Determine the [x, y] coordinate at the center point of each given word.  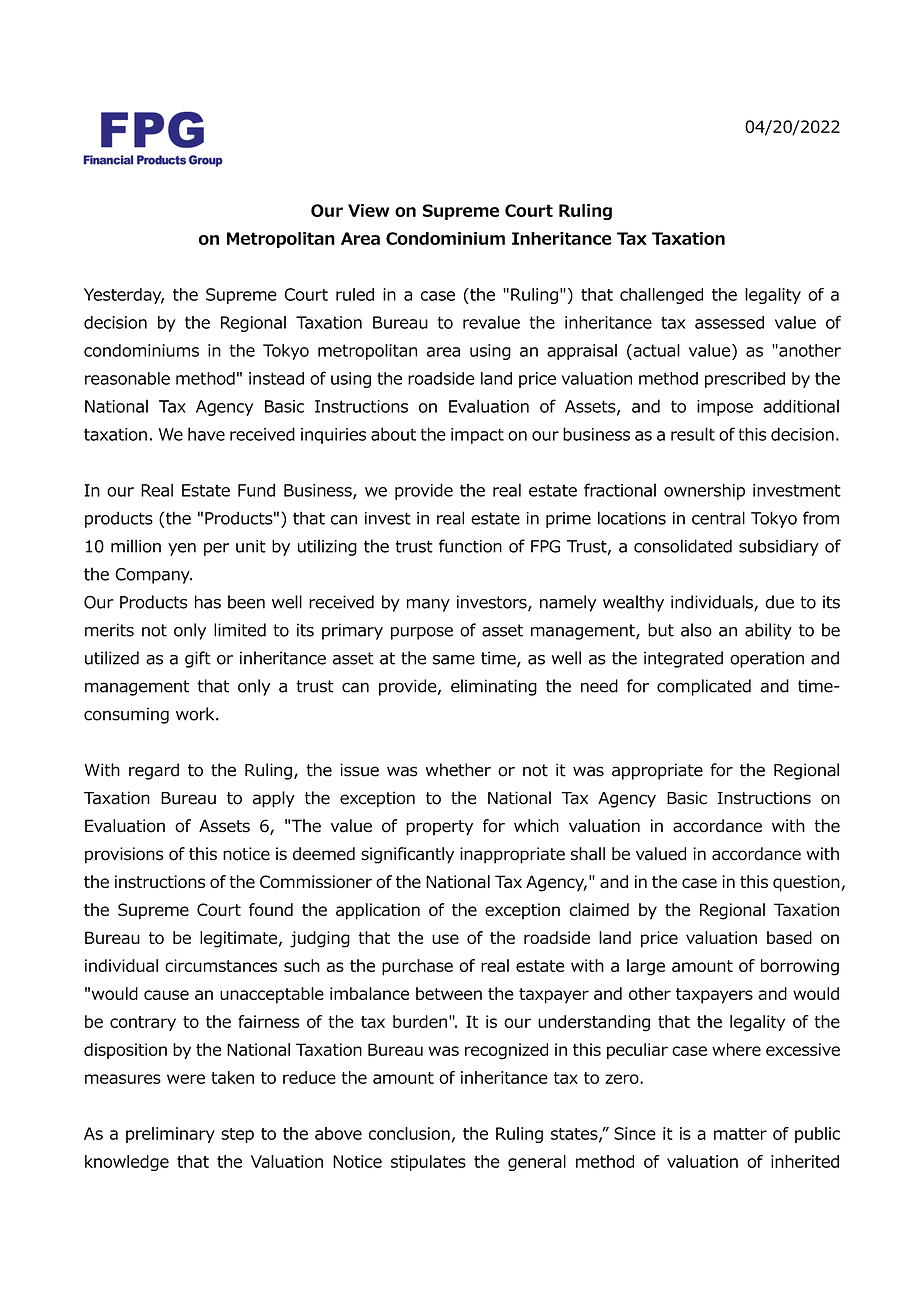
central [718, 518]
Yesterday [124, 296]
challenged [661, 296]
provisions [124, 855]
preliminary [170, 1135]
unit [251, 546]
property [439, 828]
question [807, 883]
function [470, 546]
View [369, 210]
